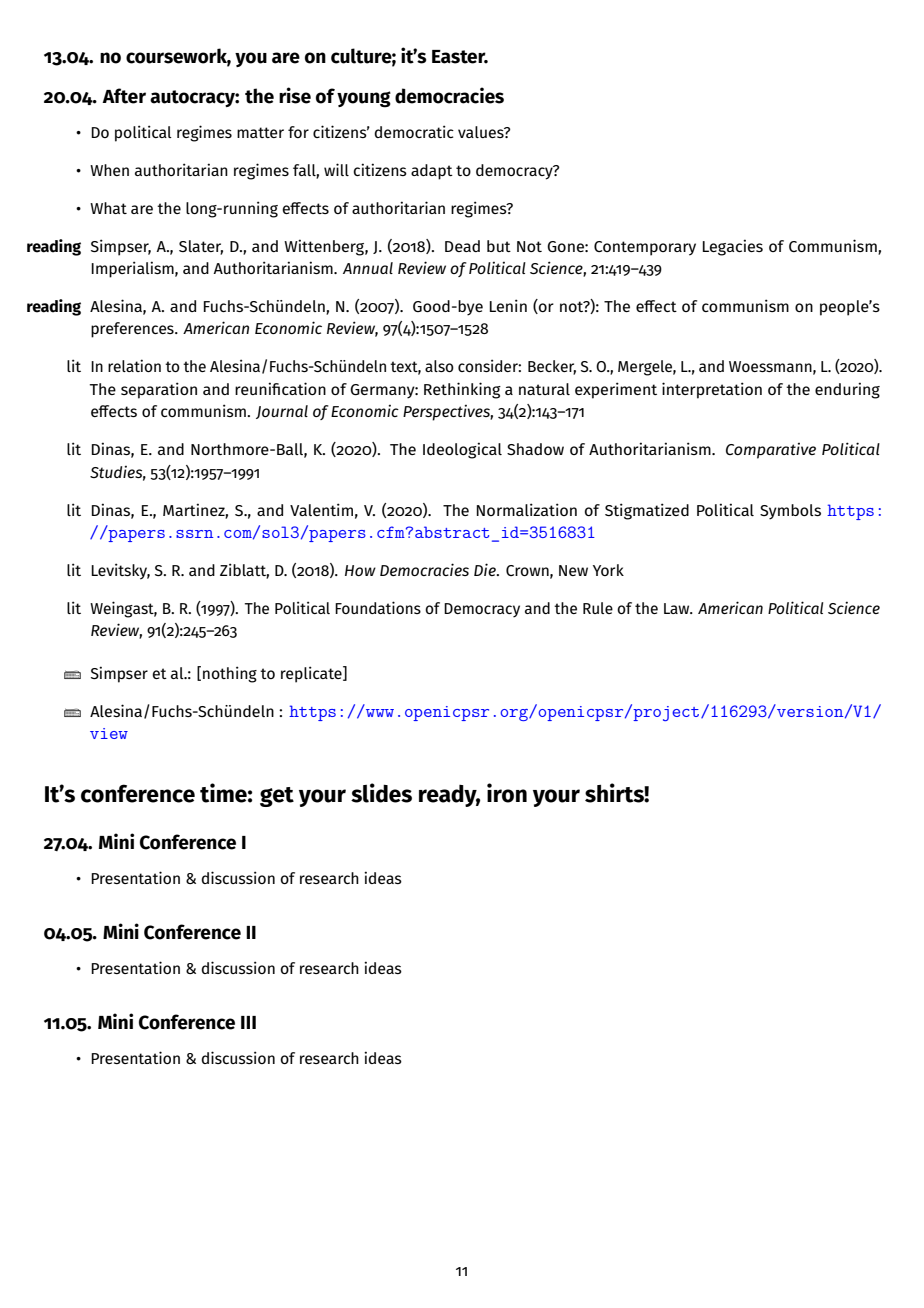 Image resolution: width=924 pixels, height=1308 pixels. Describe the element at coordinates (414, 131) in the screenshot. I see `democratic` at that location.
